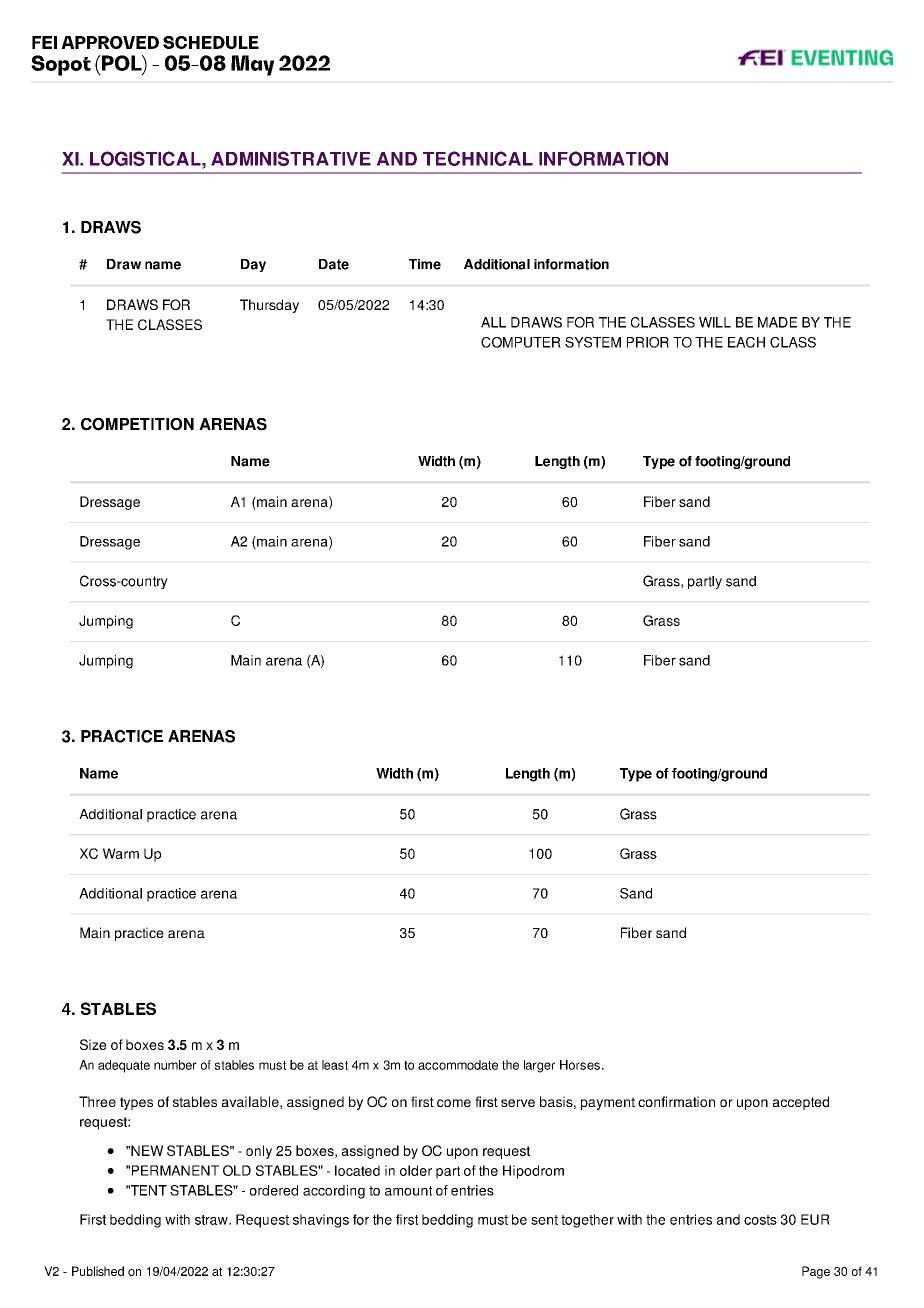 This screenshot has width=924, height=1308. What do you see at coordinates (121, 853) in the screenshot?
I see `Warm` at bounding box center [121, 853].
